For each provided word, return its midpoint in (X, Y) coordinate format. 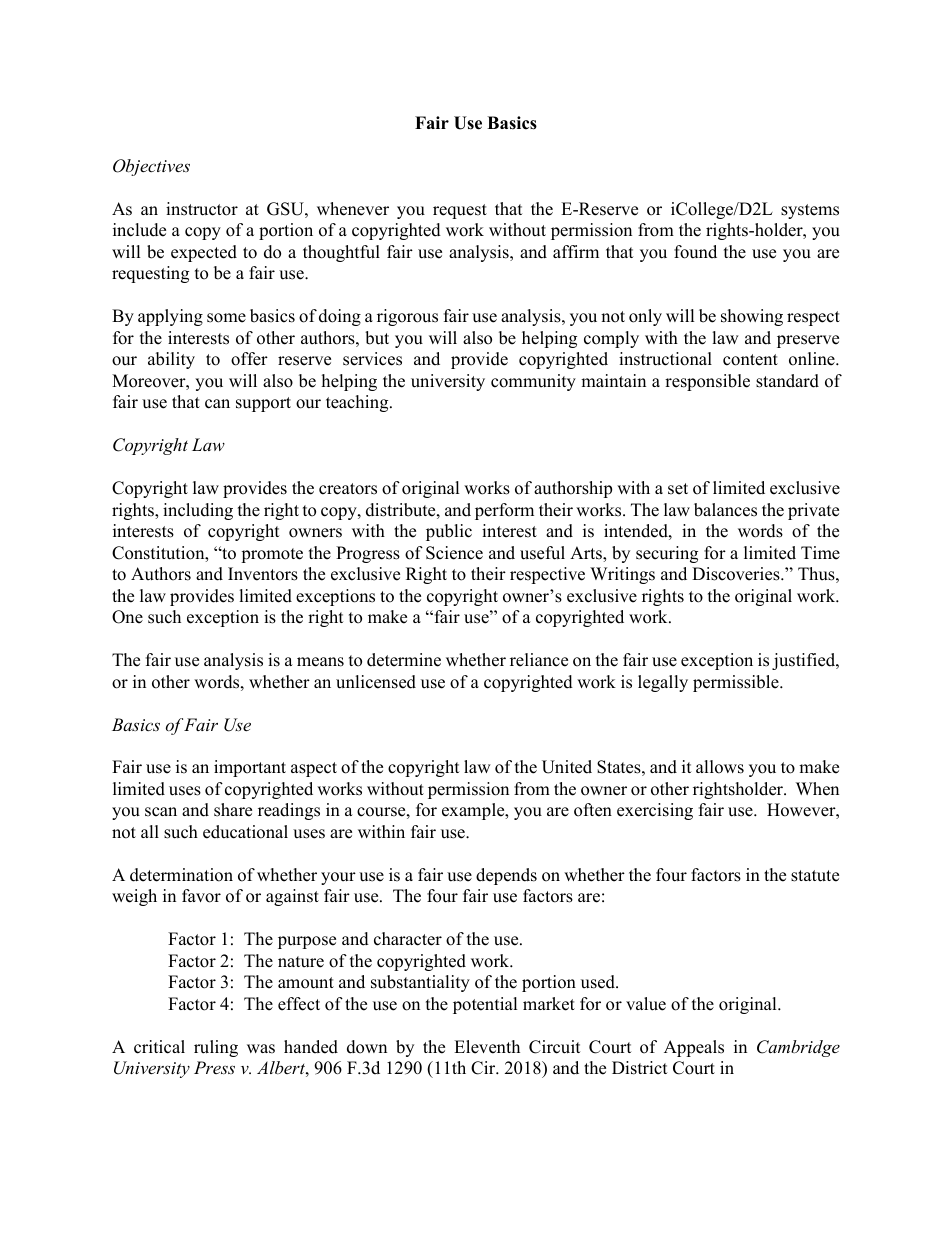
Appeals (694, 1048)
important (250, 768)
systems (810, 211)
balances (725, 510)
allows (720, 767)
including (198, 511)
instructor (202, 209)
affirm (576, 251)
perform (504, 511)
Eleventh (487, 1047)
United (567, 767)
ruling (216, 1048)
